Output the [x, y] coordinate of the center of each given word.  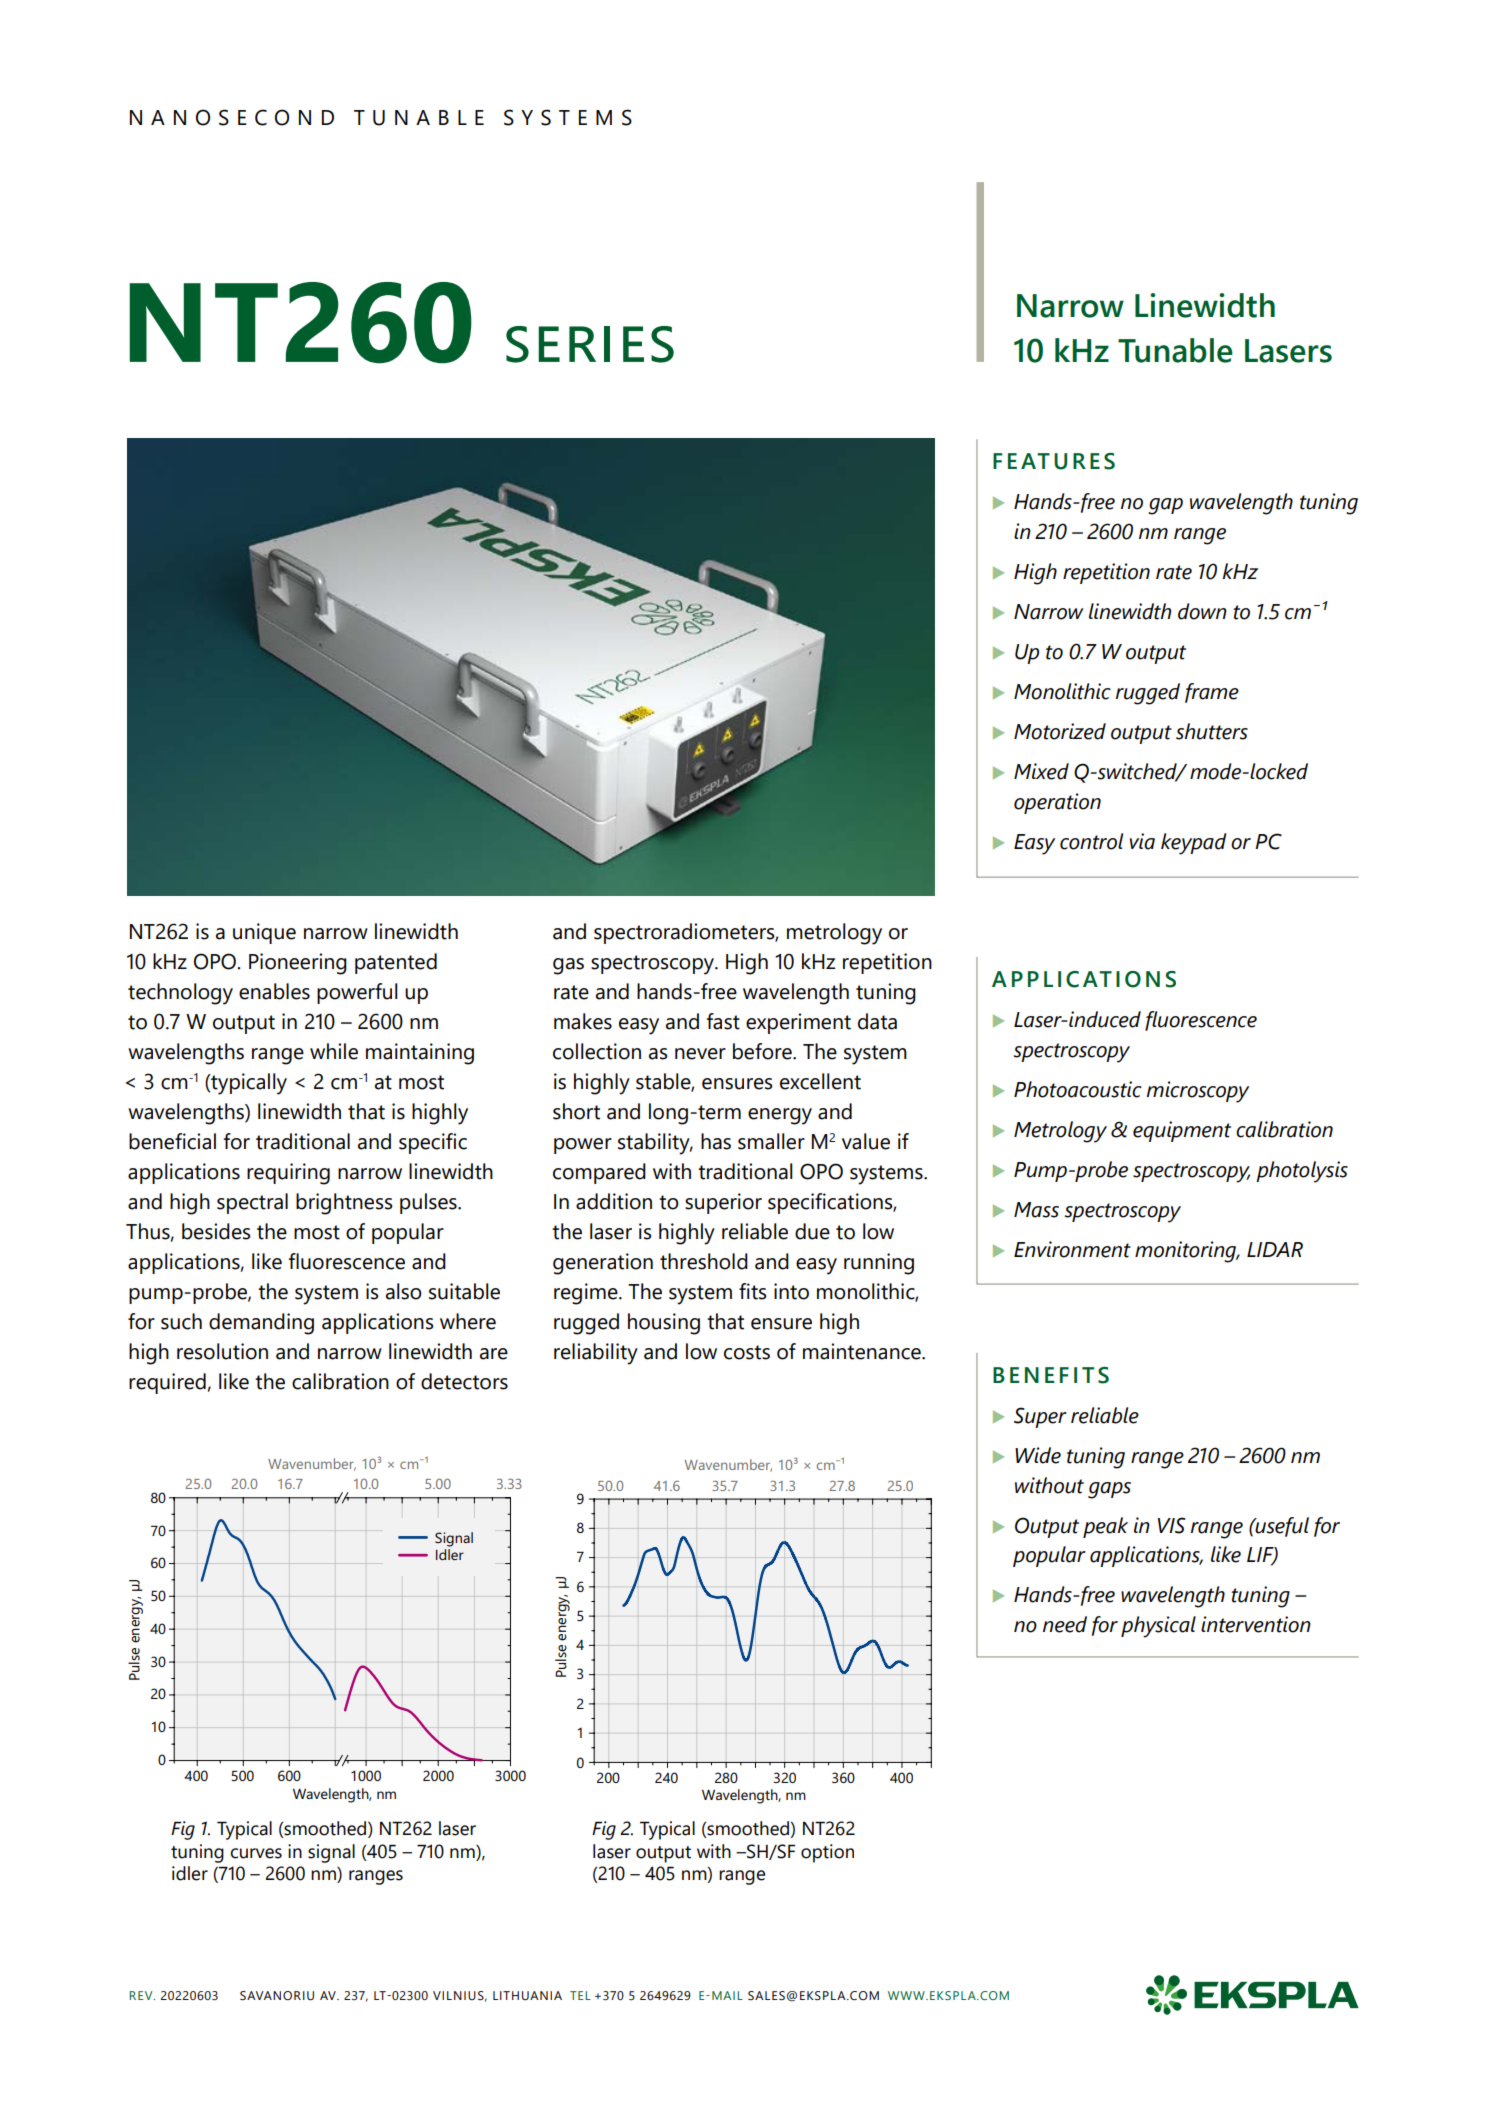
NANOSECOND [232, 117]
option [827, 1853]
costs [747, 1352]
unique [264, 933]
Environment [1072, 1249]
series [590, 344]
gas [568, 966]
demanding [261, 1324]
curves [256, 1853]
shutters [1212, 731]
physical [1158, 1627]
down [1202, 611]
